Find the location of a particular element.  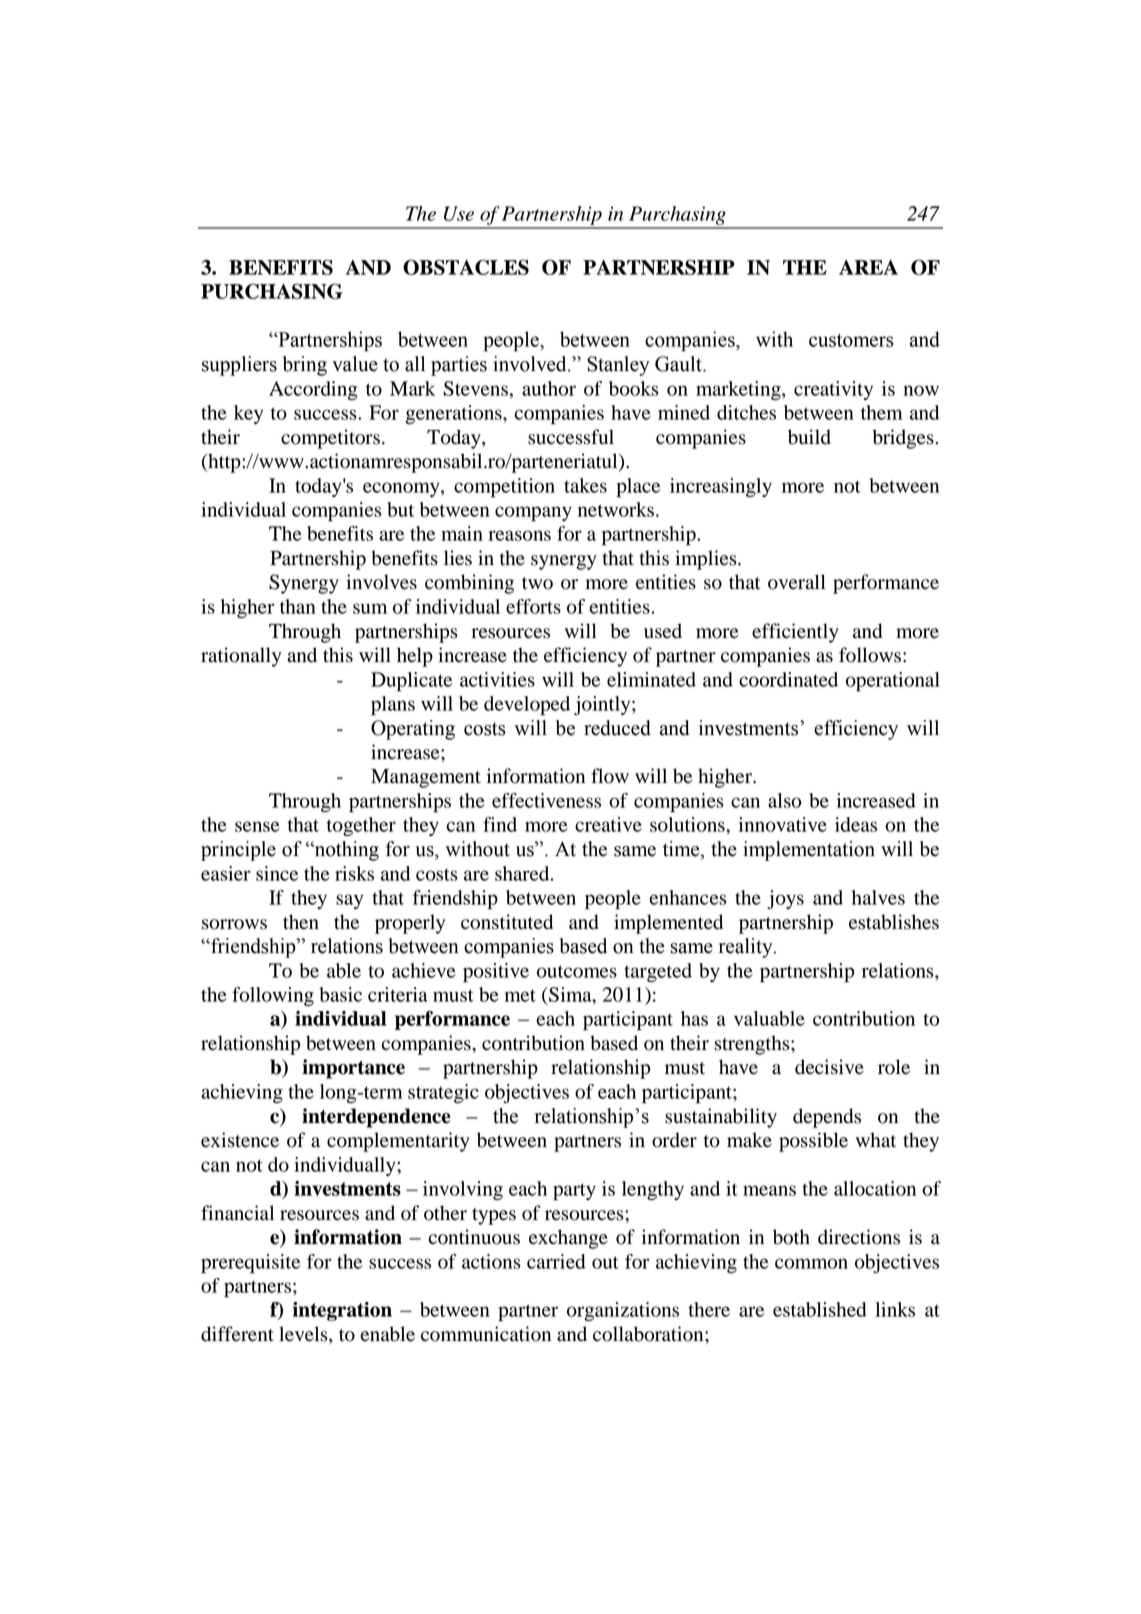

efforts is located at coordinates (533, 606).
